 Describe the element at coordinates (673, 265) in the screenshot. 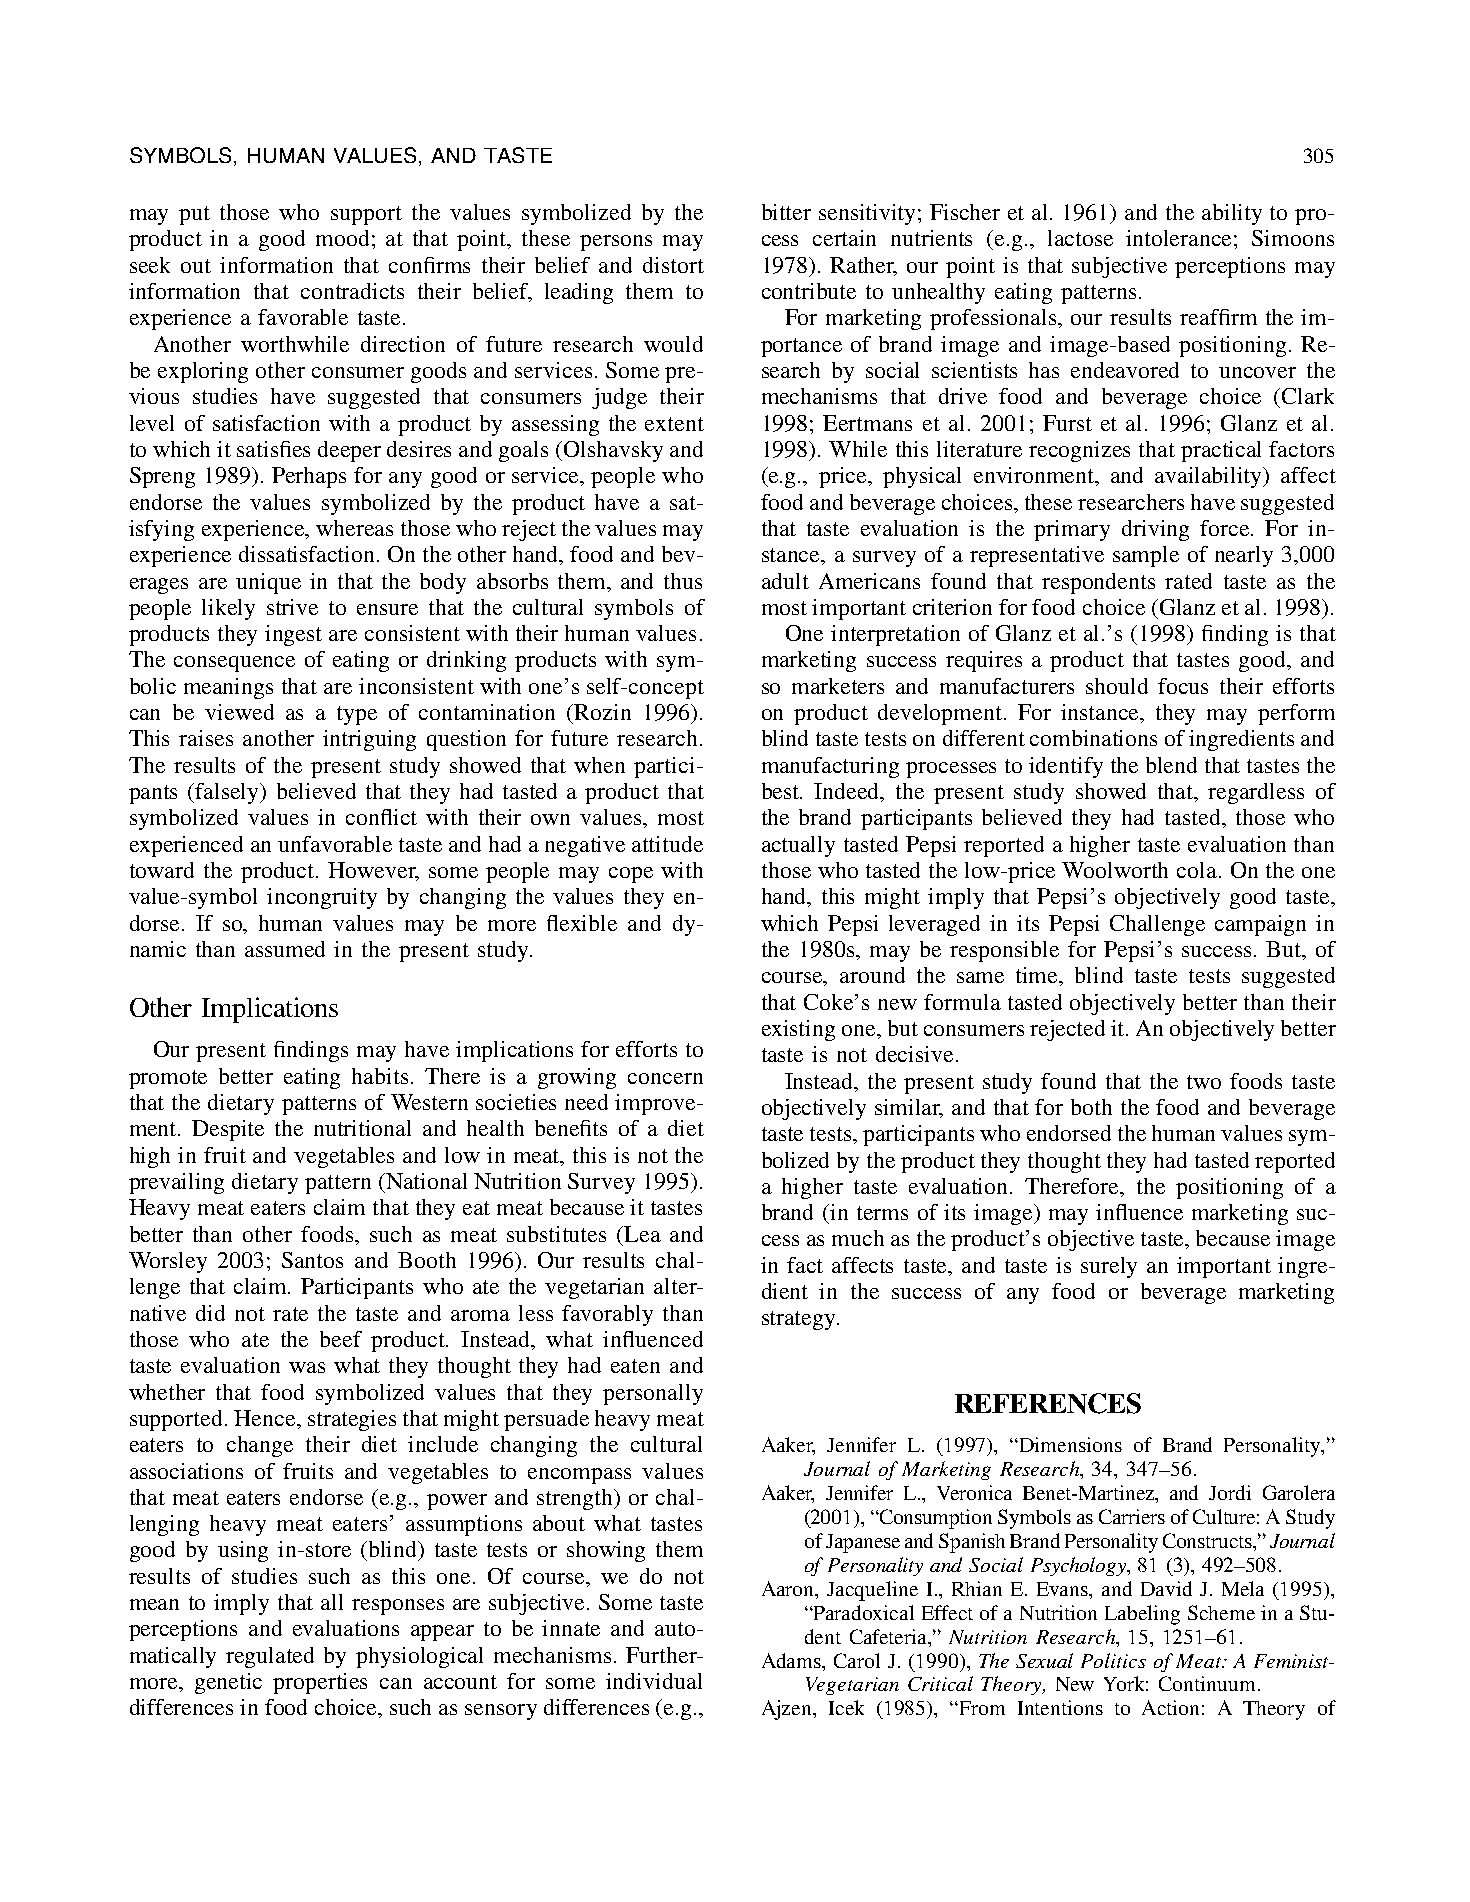

I see `distort` at that location.
